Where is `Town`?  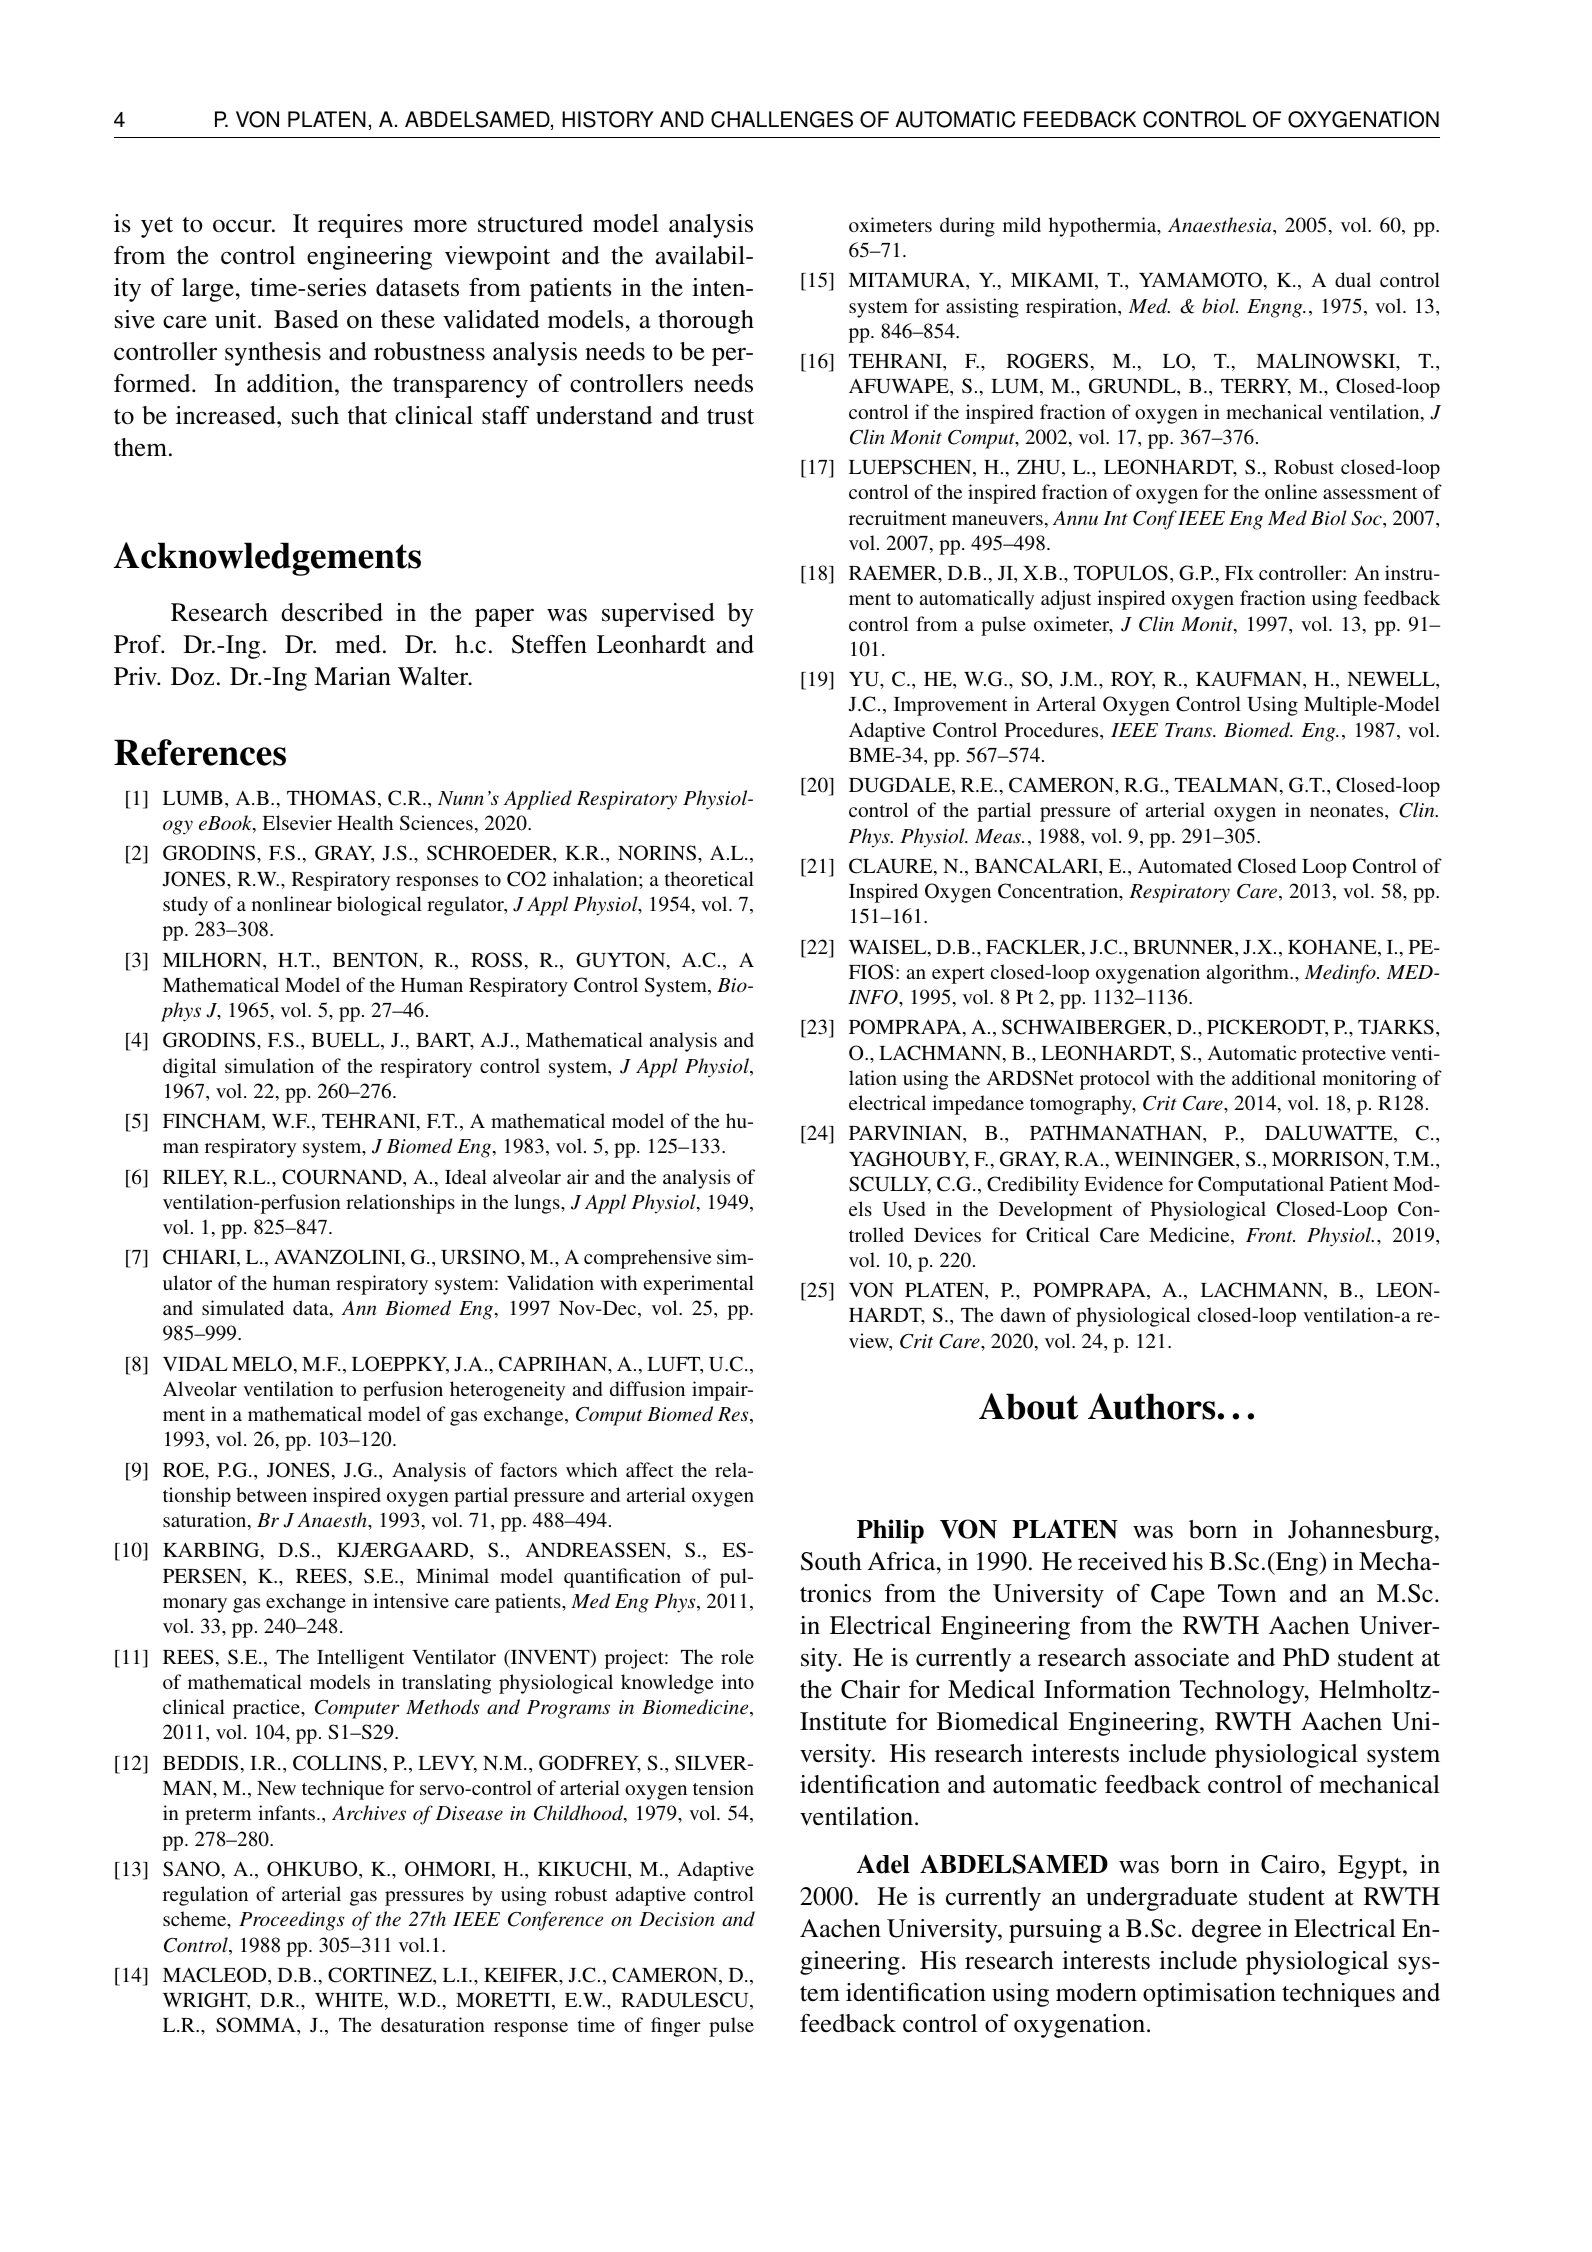 Town is located at coordinates (1247, 1593).
